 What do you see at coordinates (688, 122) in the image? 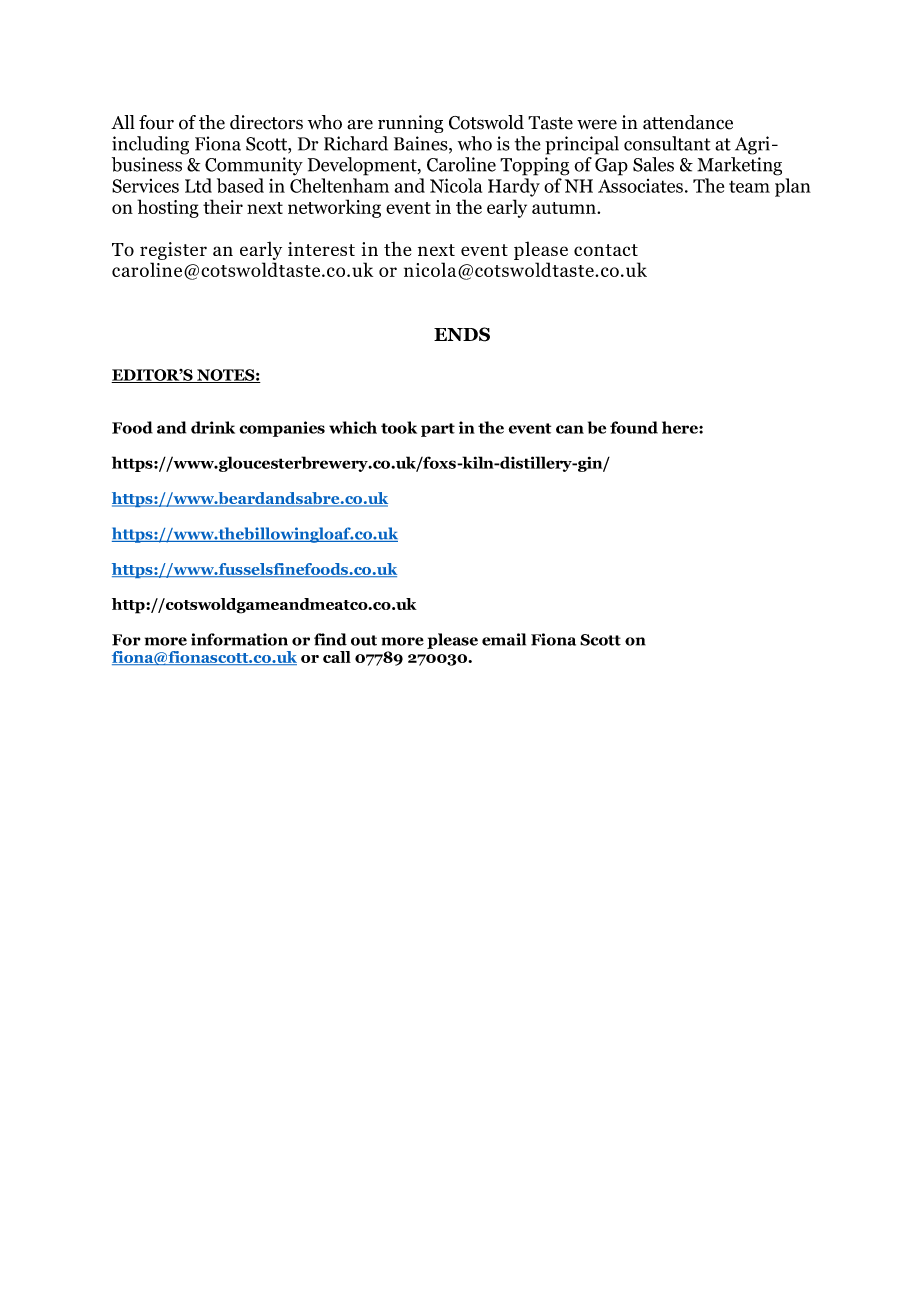
I see `attendance` at bounding box center [688, 122].
